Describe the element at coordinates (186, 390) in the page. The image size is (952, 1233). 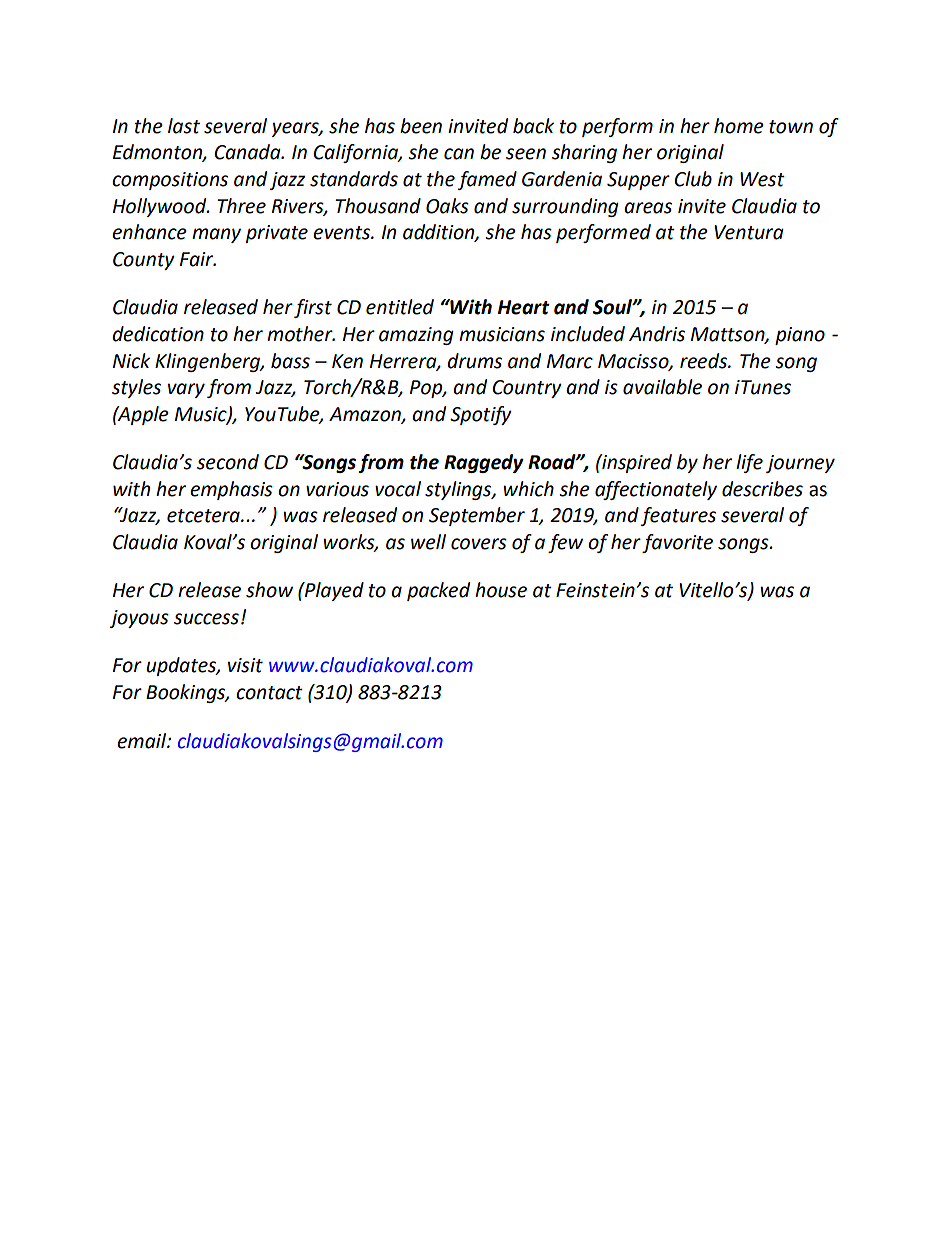
I see `vary` at that location.
